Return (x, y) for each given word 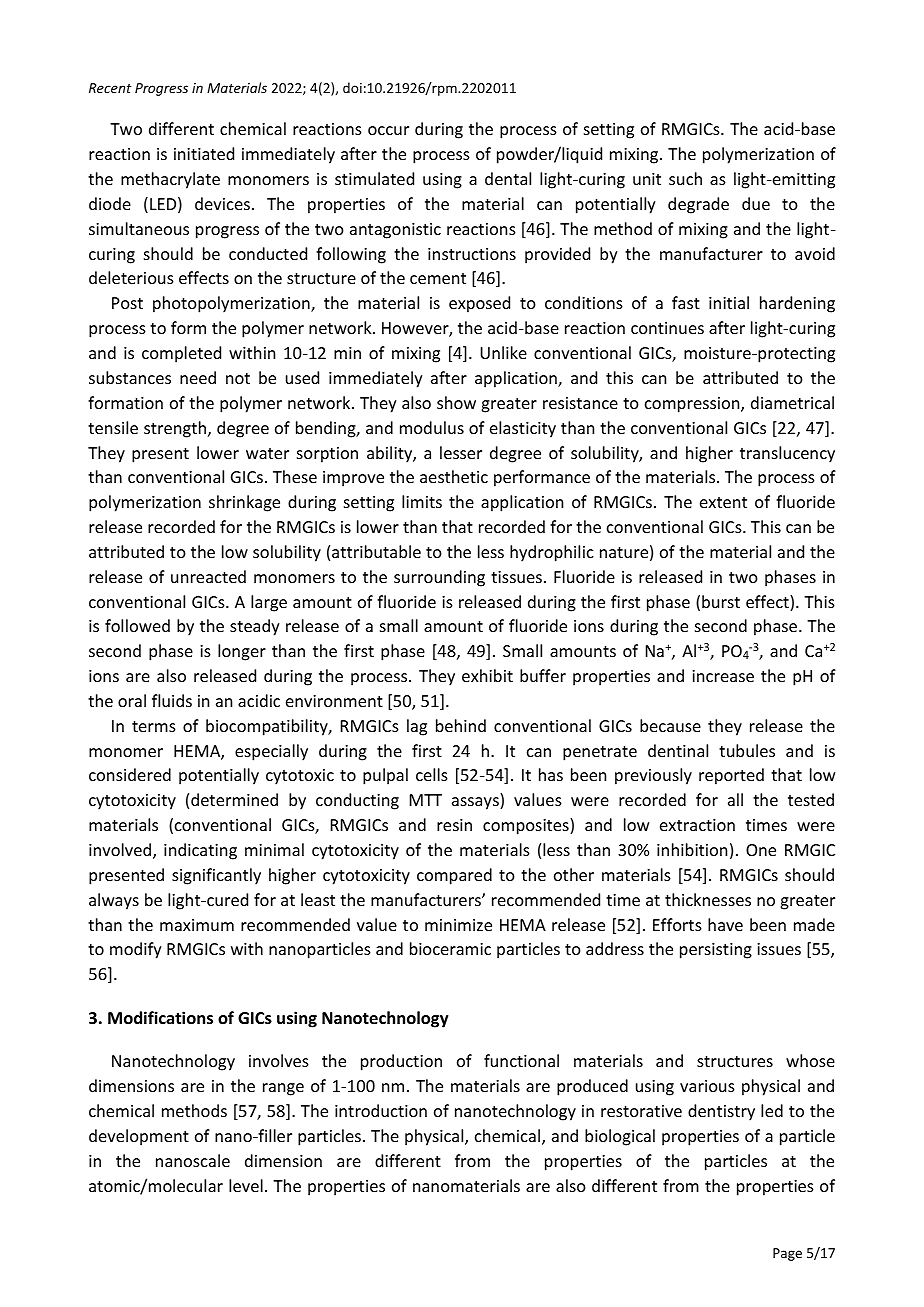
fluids (172, 700)
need (198, 377)
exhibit (487, 675)
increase (723, 676)
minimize (458, 925)
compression (693, 405)
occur (388, 130)
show (456, 402)
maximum (197, 925)
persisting (716, 951)
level (246, 1185)
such (685, 178)
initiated (204, 153)
